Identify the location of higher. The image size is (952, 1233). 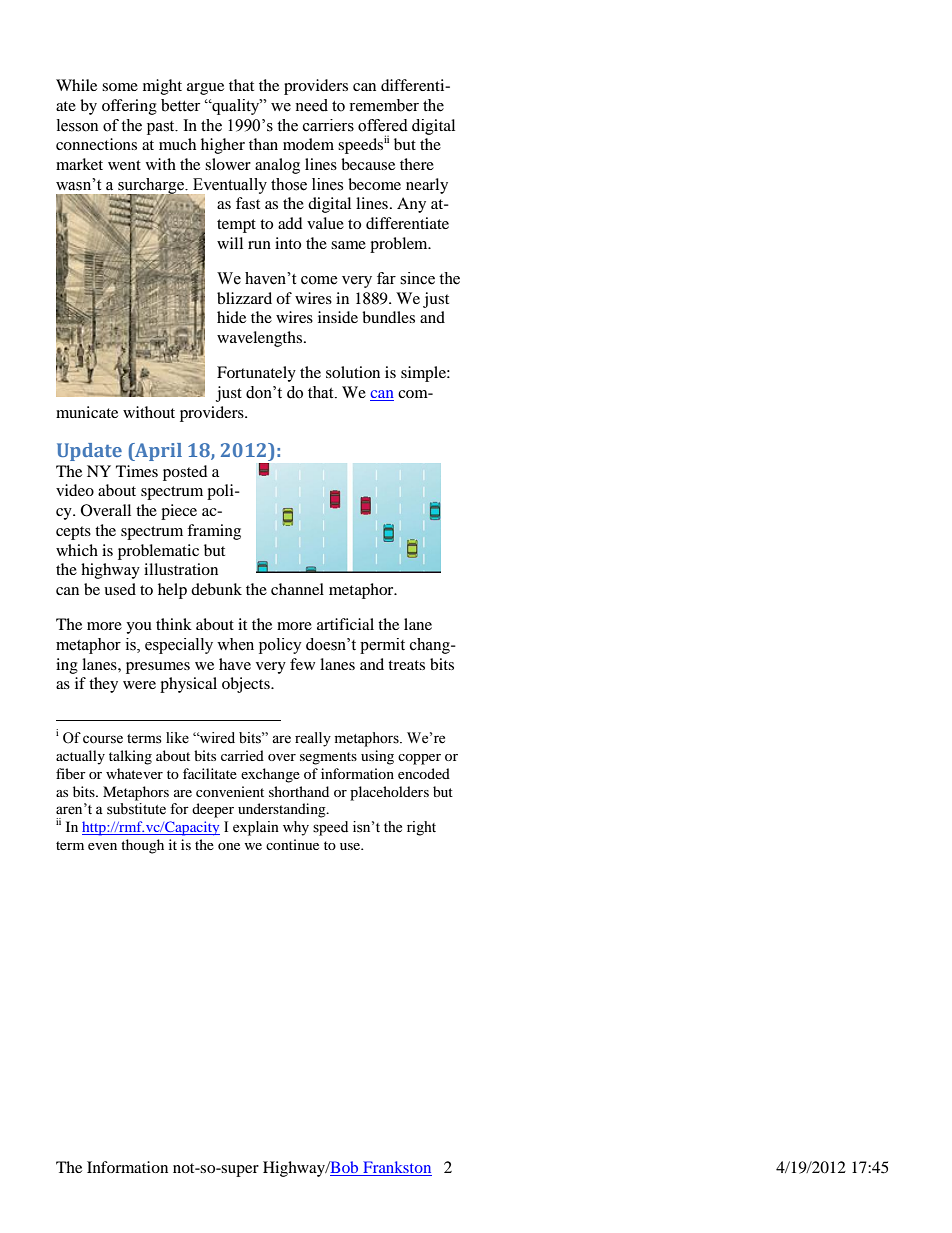
(223, 146).
